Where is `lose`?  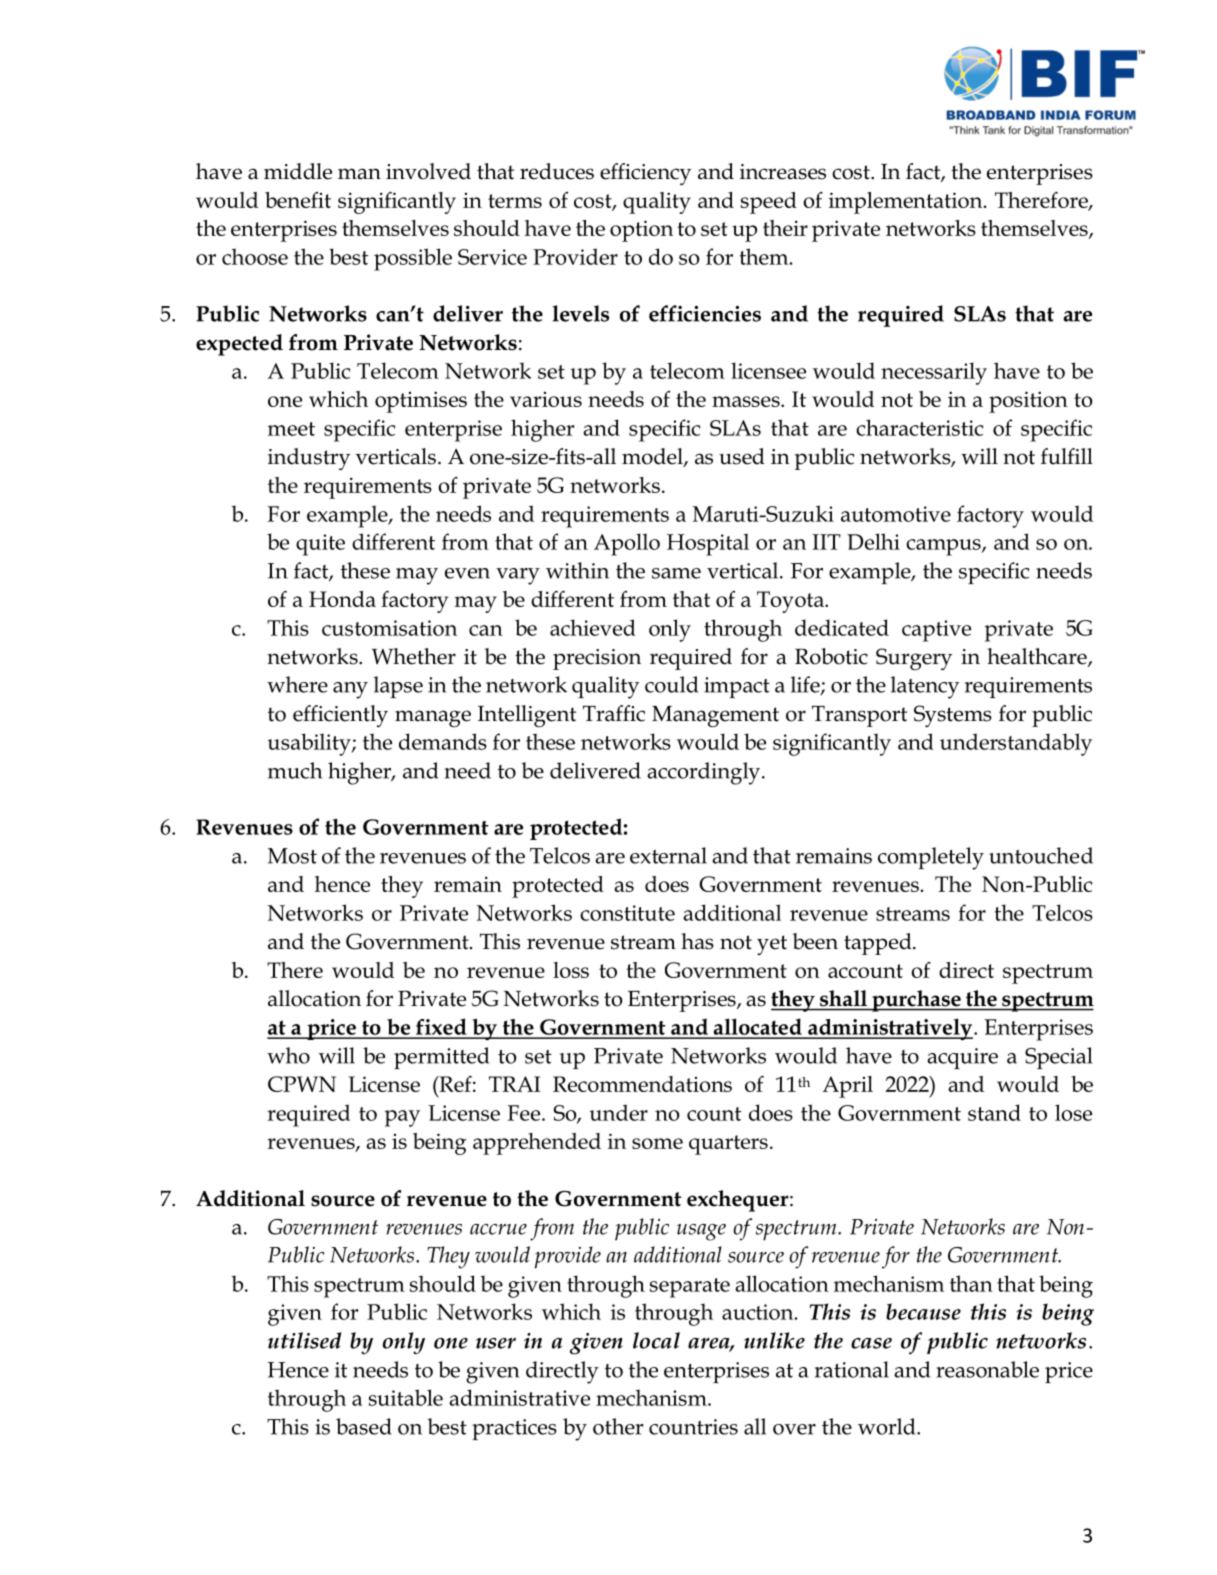
lose is located at coordinates (1073, 1112).
